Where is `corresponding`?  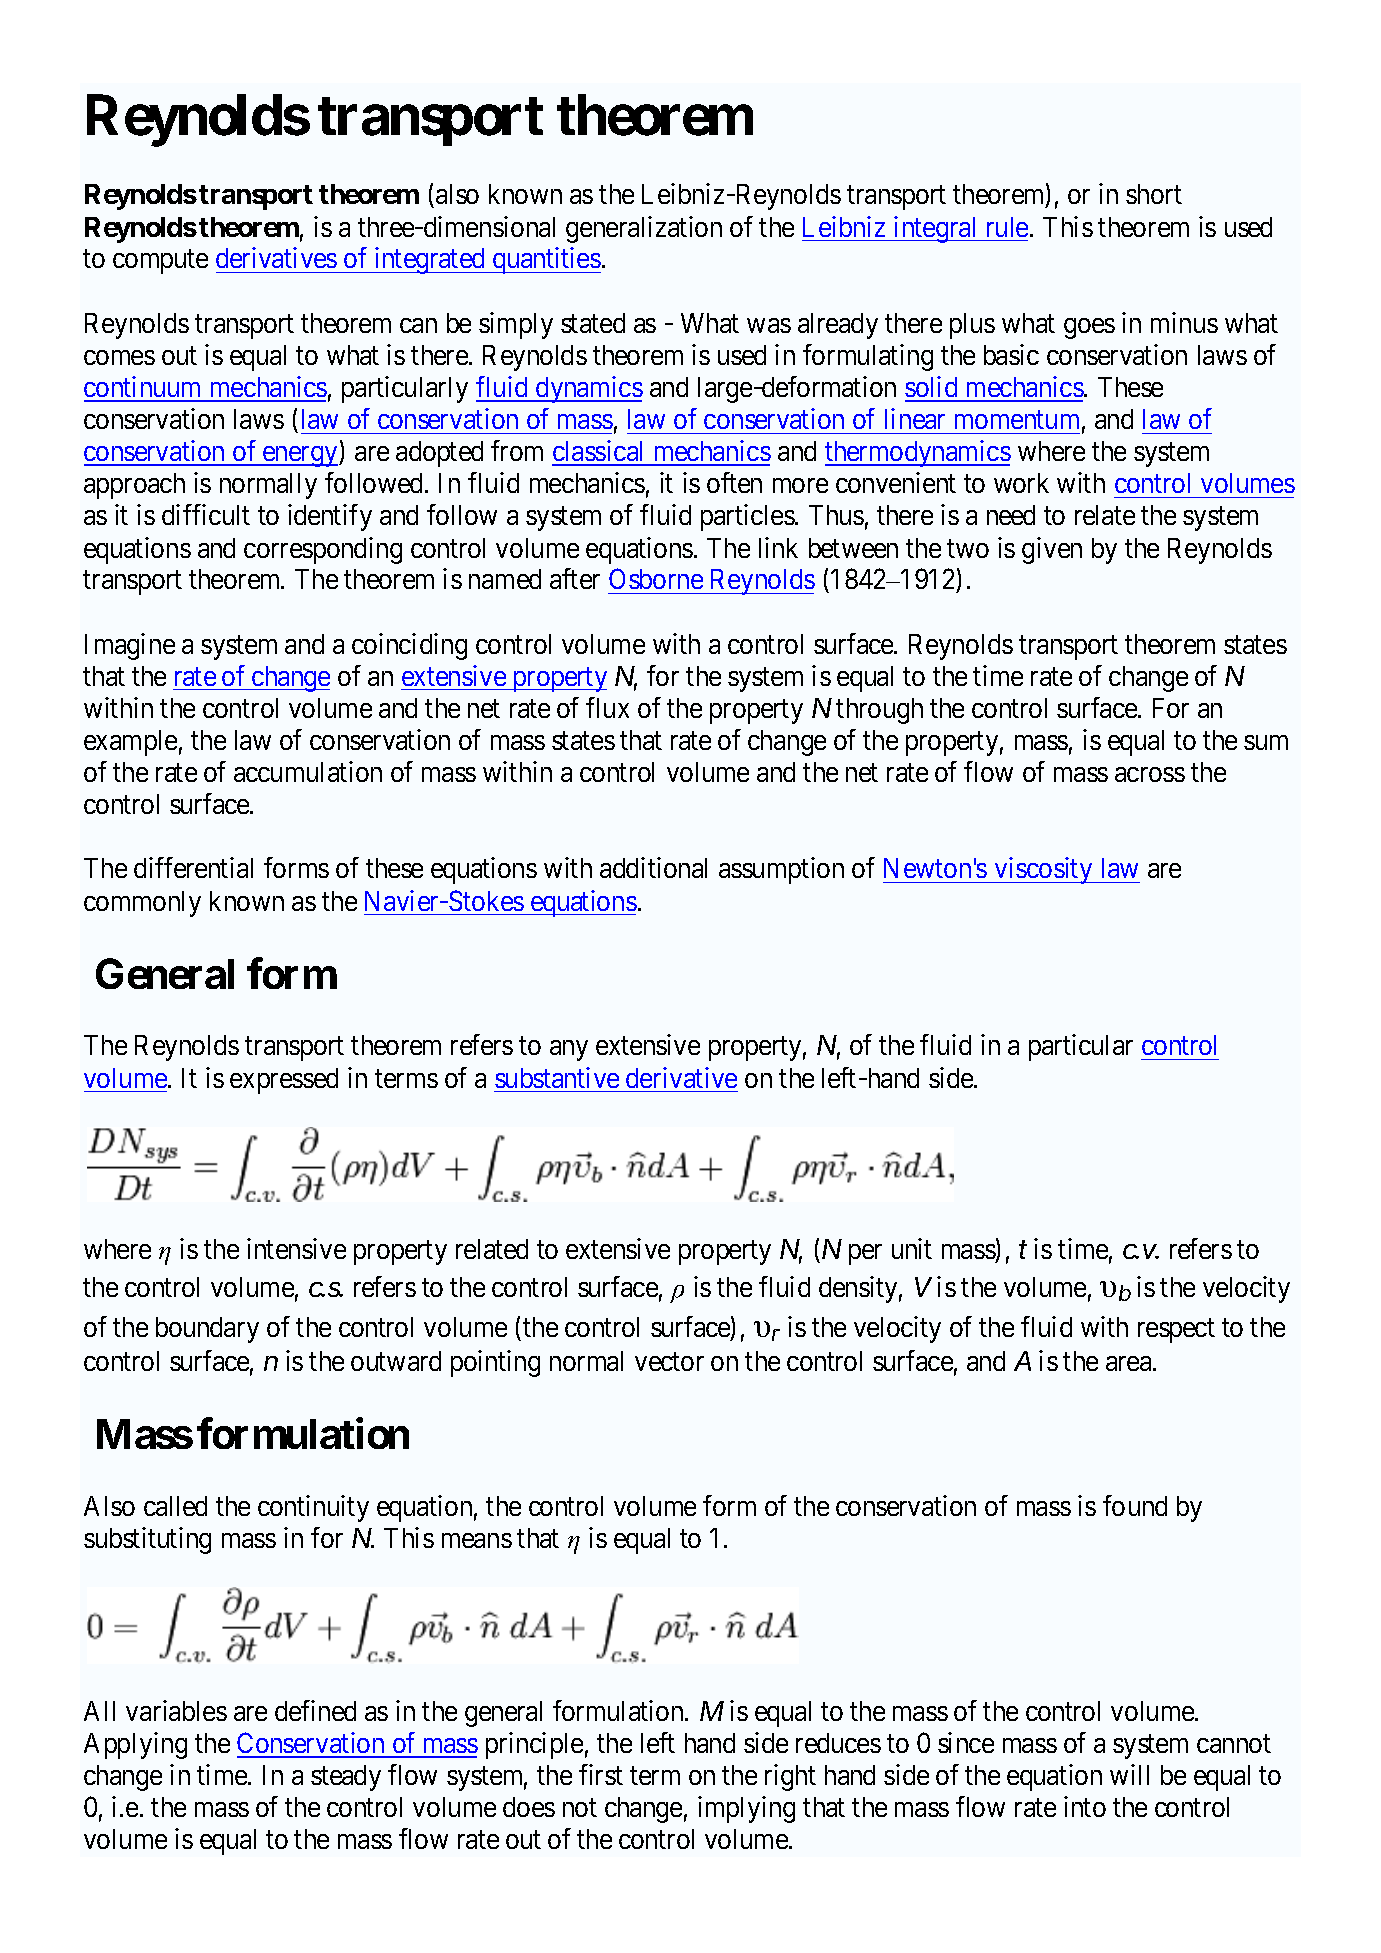
corresponding is located at coordinates (323, 550).
